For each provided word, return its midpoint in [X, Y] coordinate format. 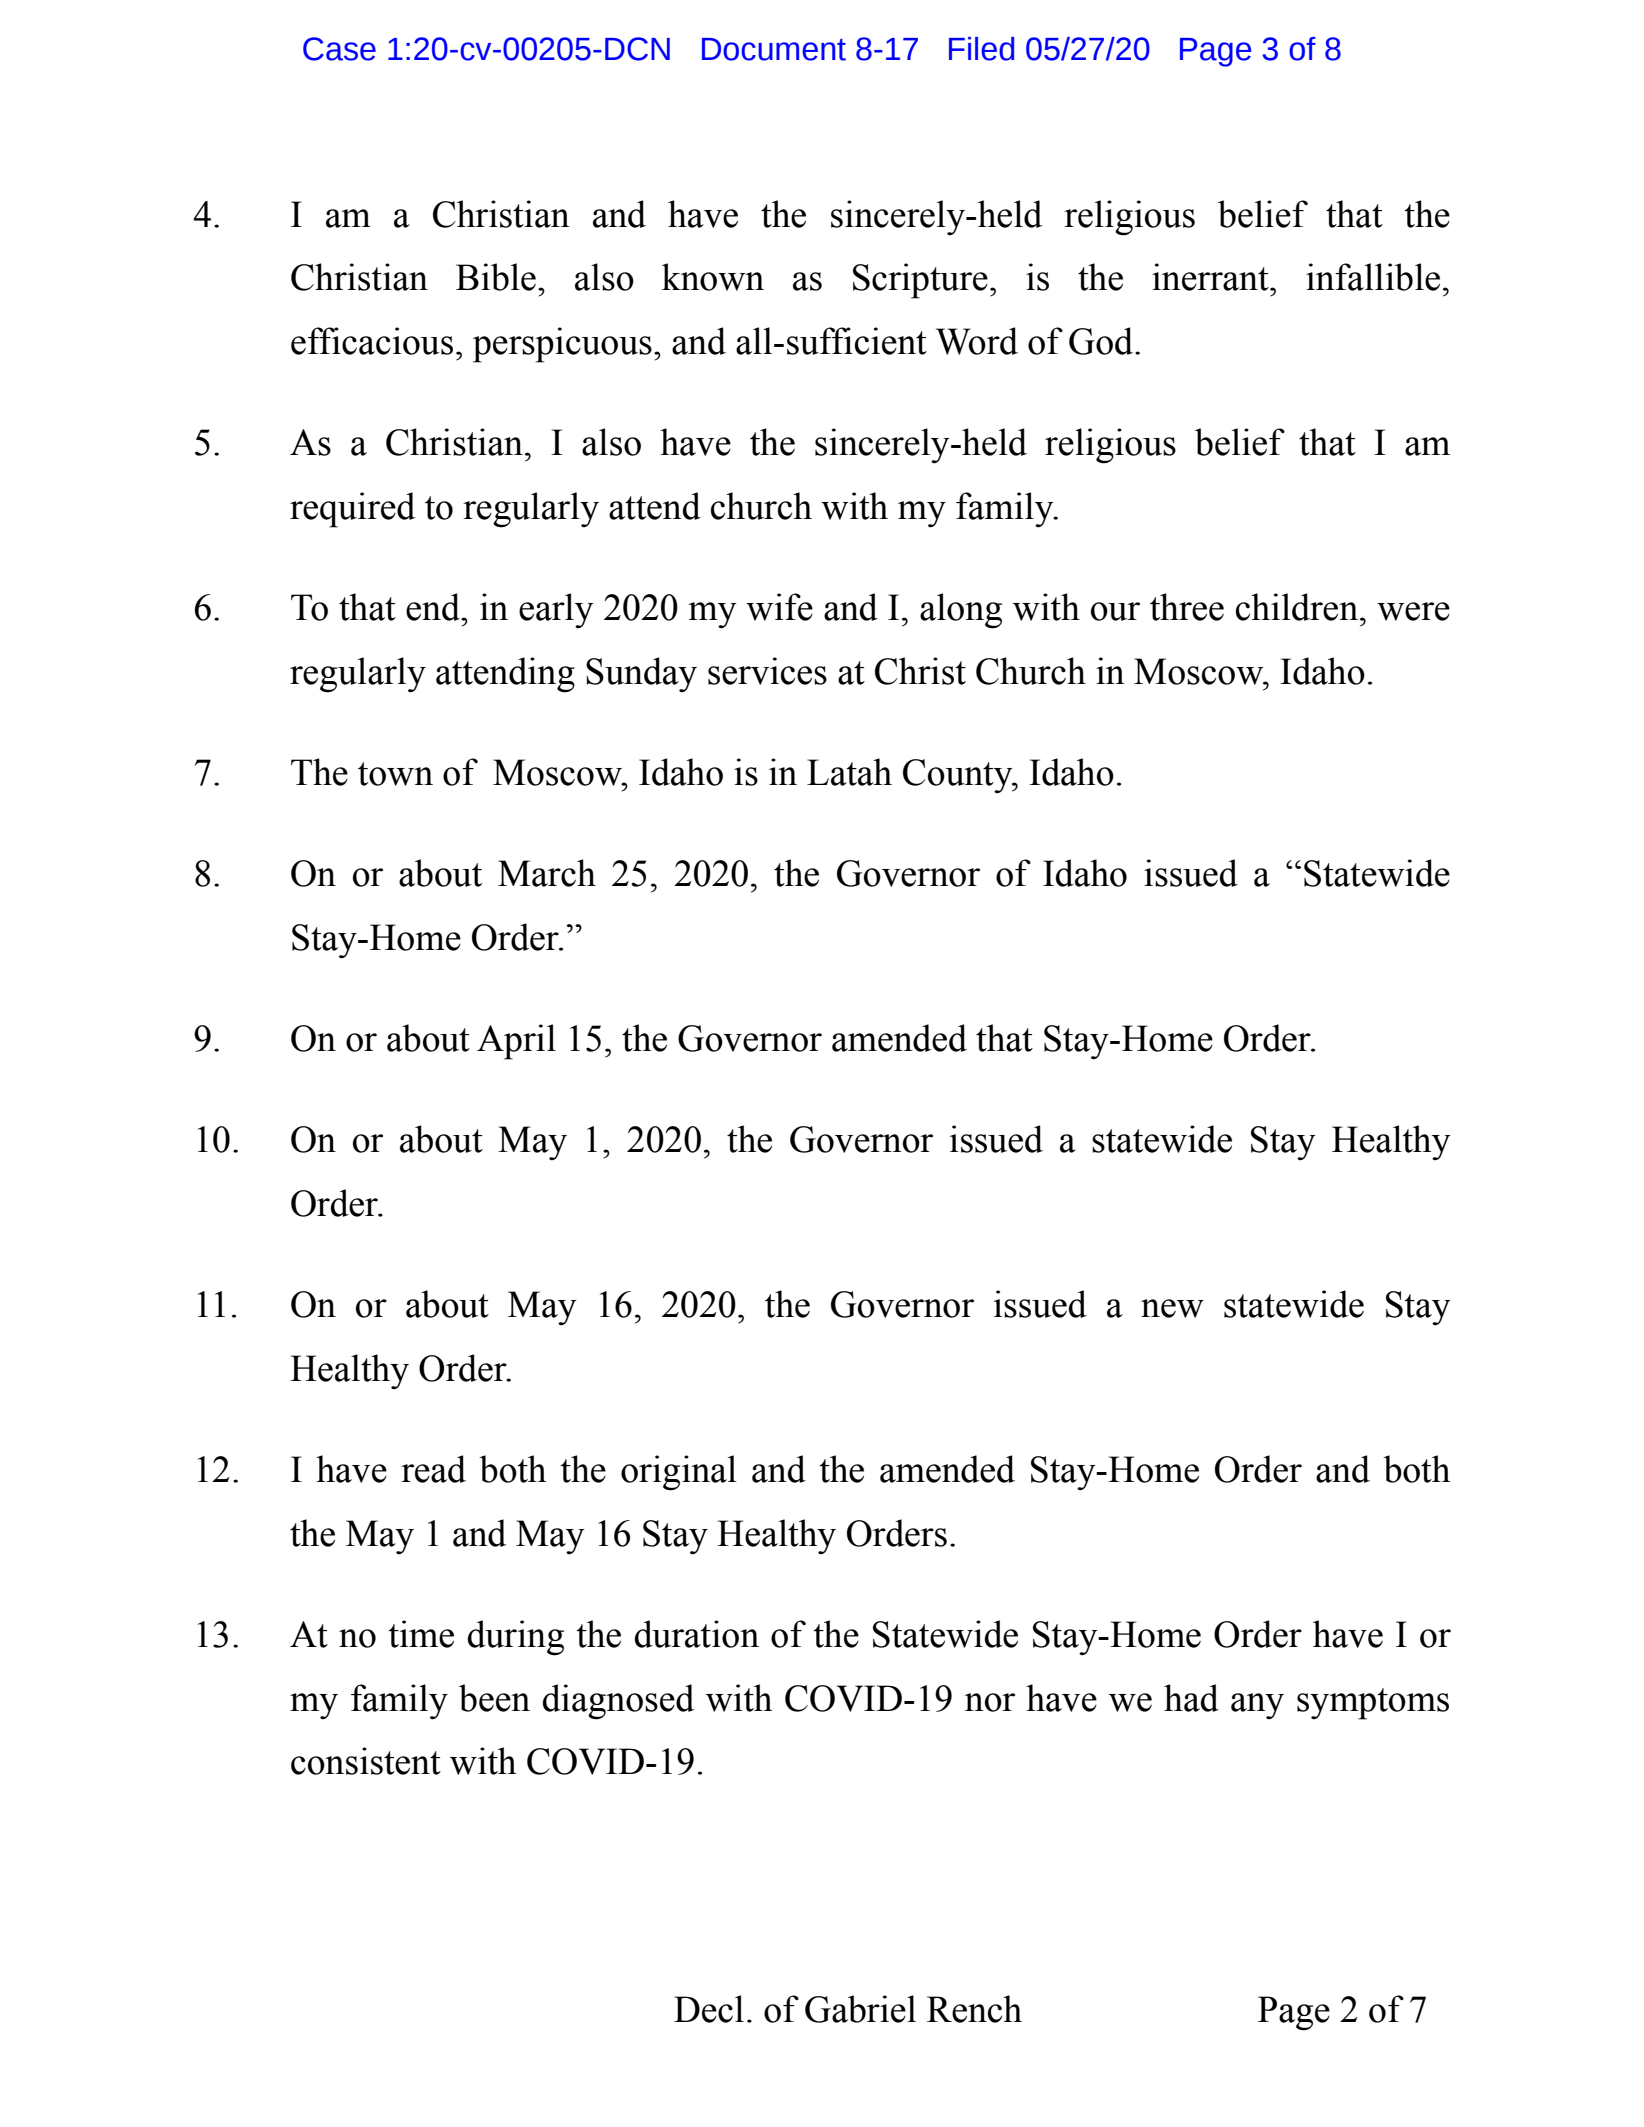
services [767, 671]
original [679, 1473]
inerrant [1211, 277]
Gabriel [860, 2009]
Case [339, 49]
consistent [366, 1761]
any [1257, 1706]
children [1297, 607]
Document [774, 49]
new [1172, 1308]
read [433, 1469]
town [395, 774]
